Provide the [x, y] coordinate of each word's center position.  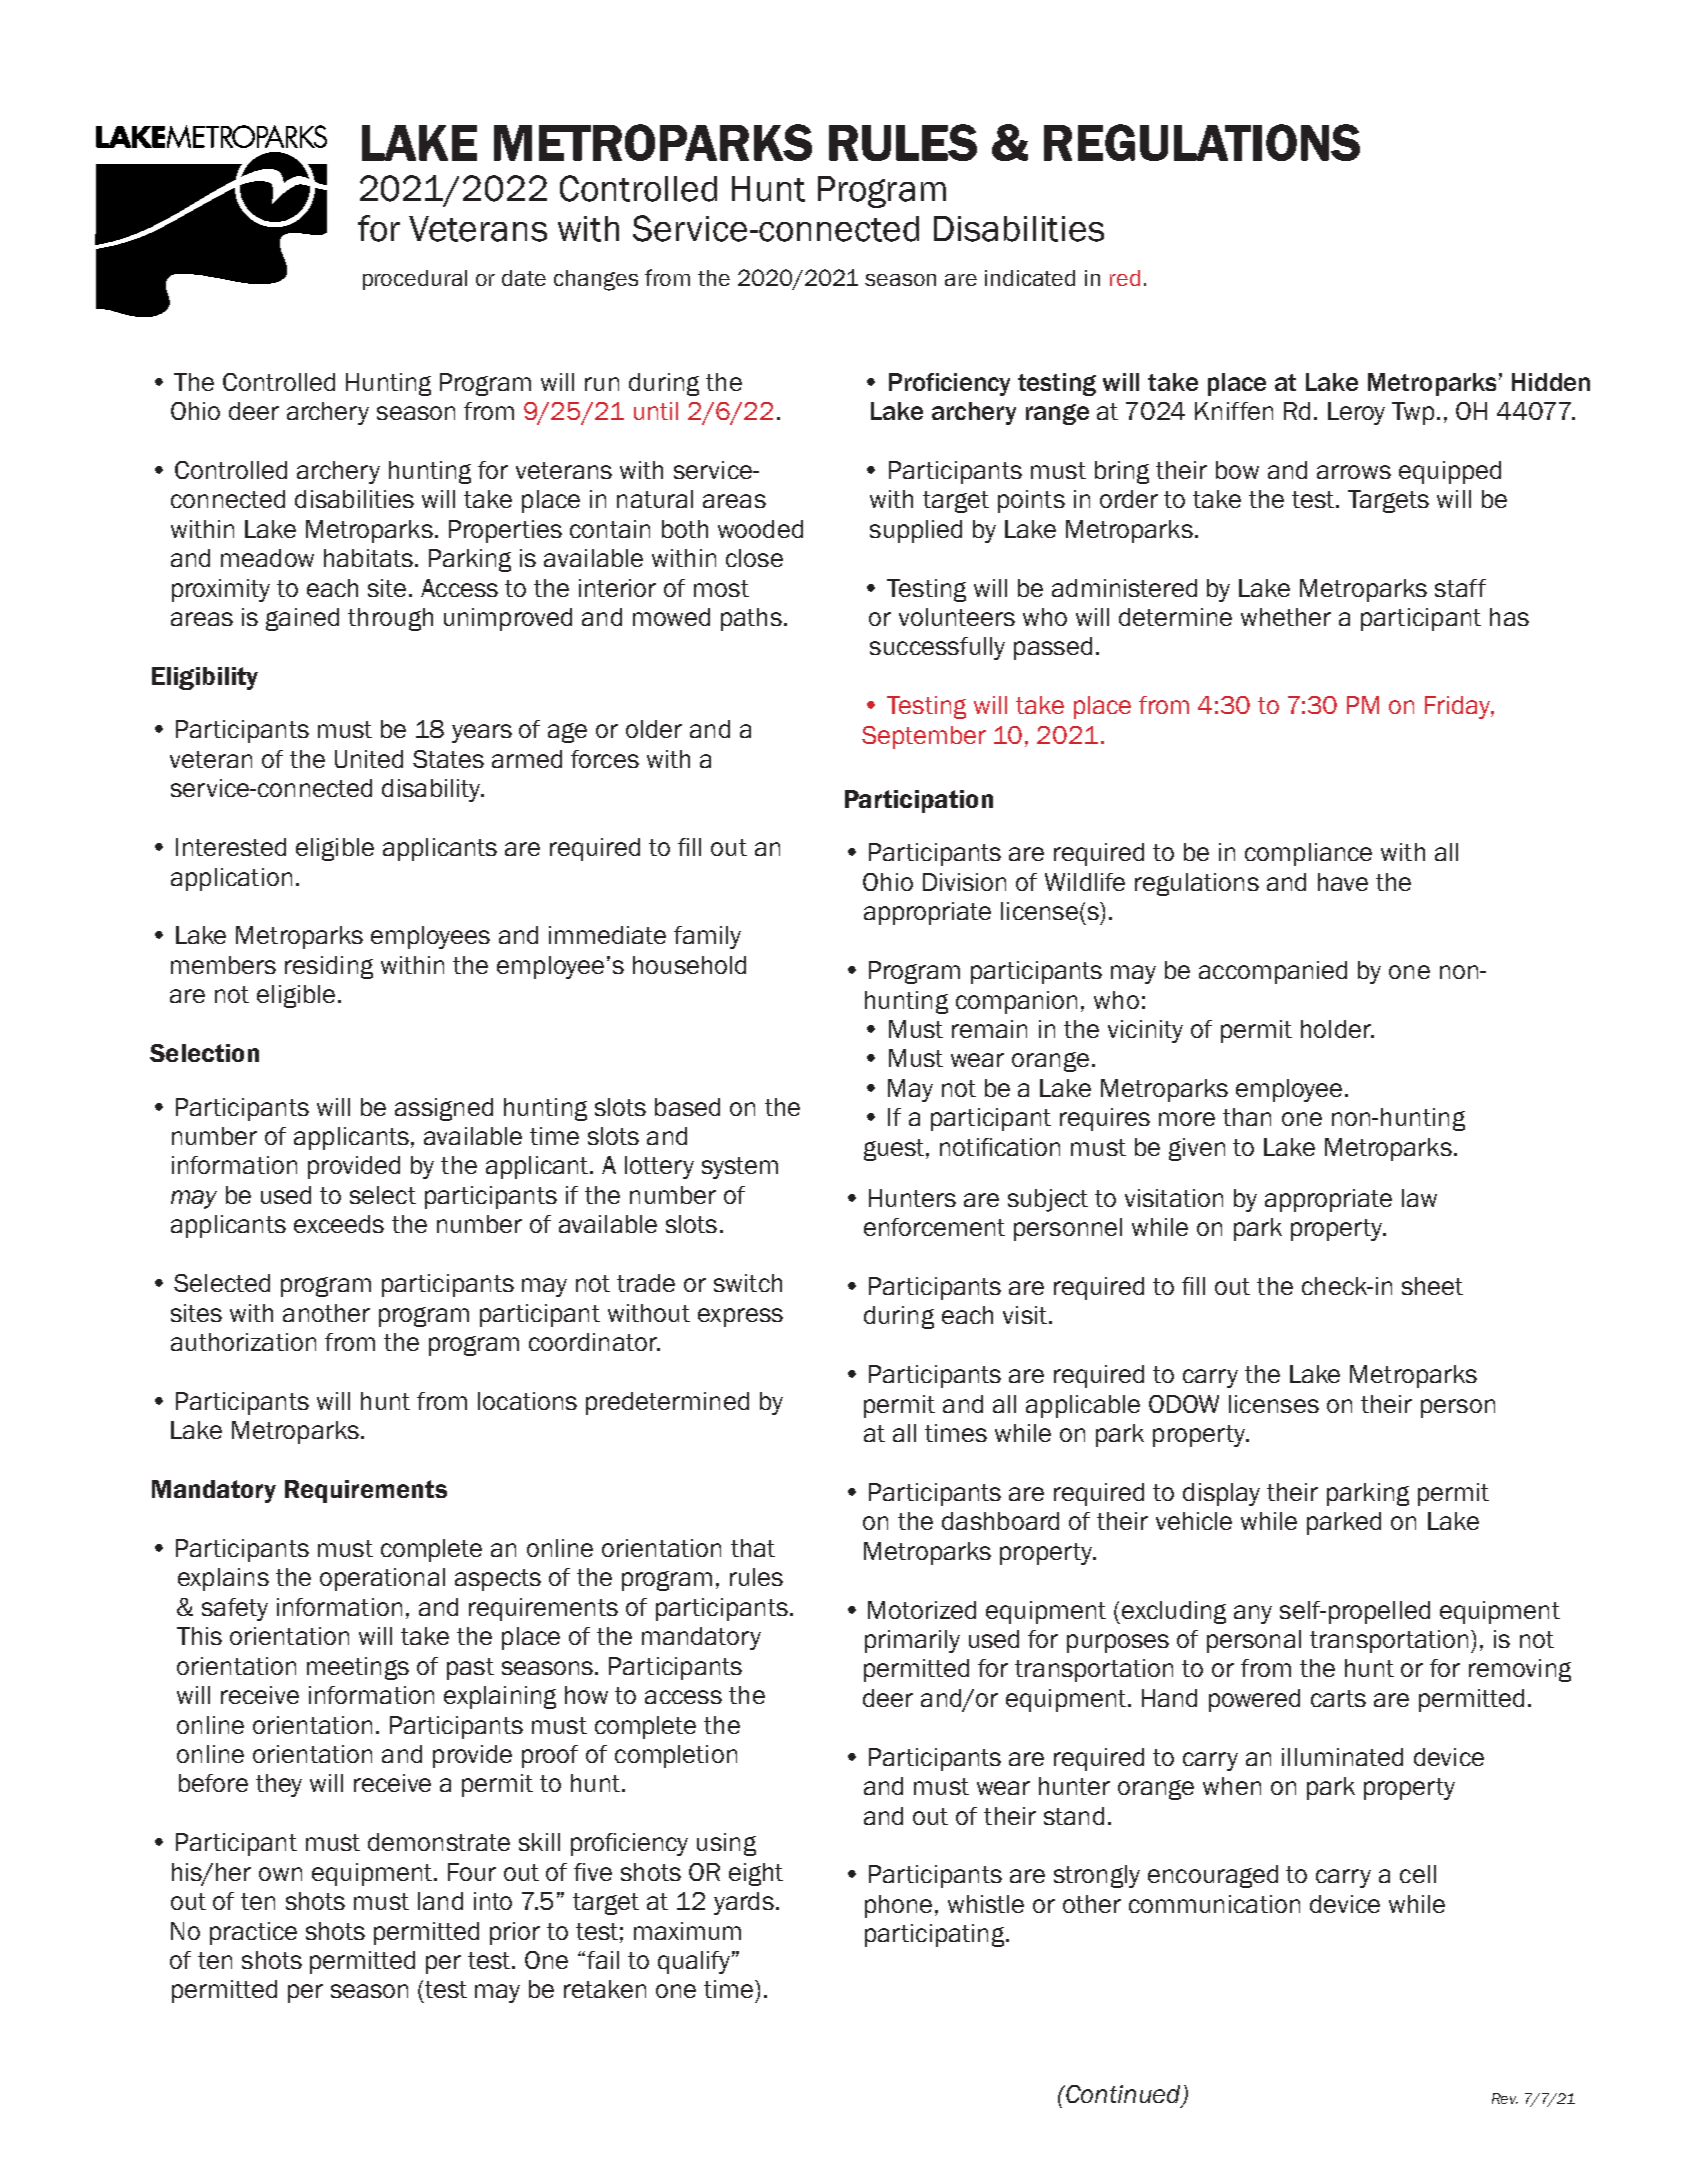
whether [1286, 617]
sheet [1432, 1286]
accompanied [1273, 972]
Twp [1415, 413]
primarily [912, 1641]
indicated [1030, 278]
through [390, 619]
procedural [415, 280]
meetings [358, 1668]
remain [989, 1029]
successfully [937, 648]
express [740, 1317]
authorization [243, 1342]
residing [329, 967]
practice [253, 1933]
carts [1338, 1698]
